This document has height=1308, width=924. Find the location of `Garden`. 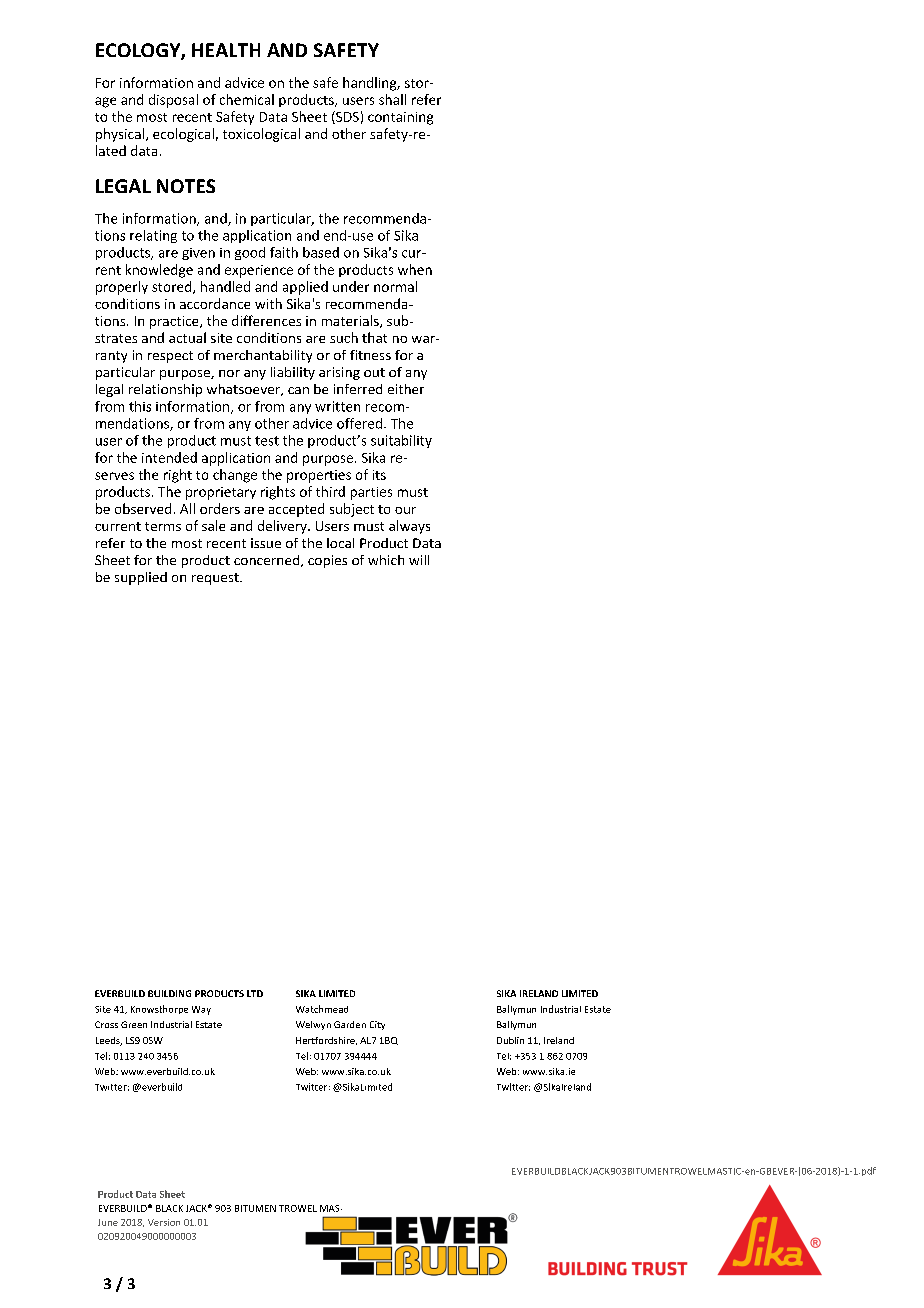

Garden is located at coordinates (350, 1024).
